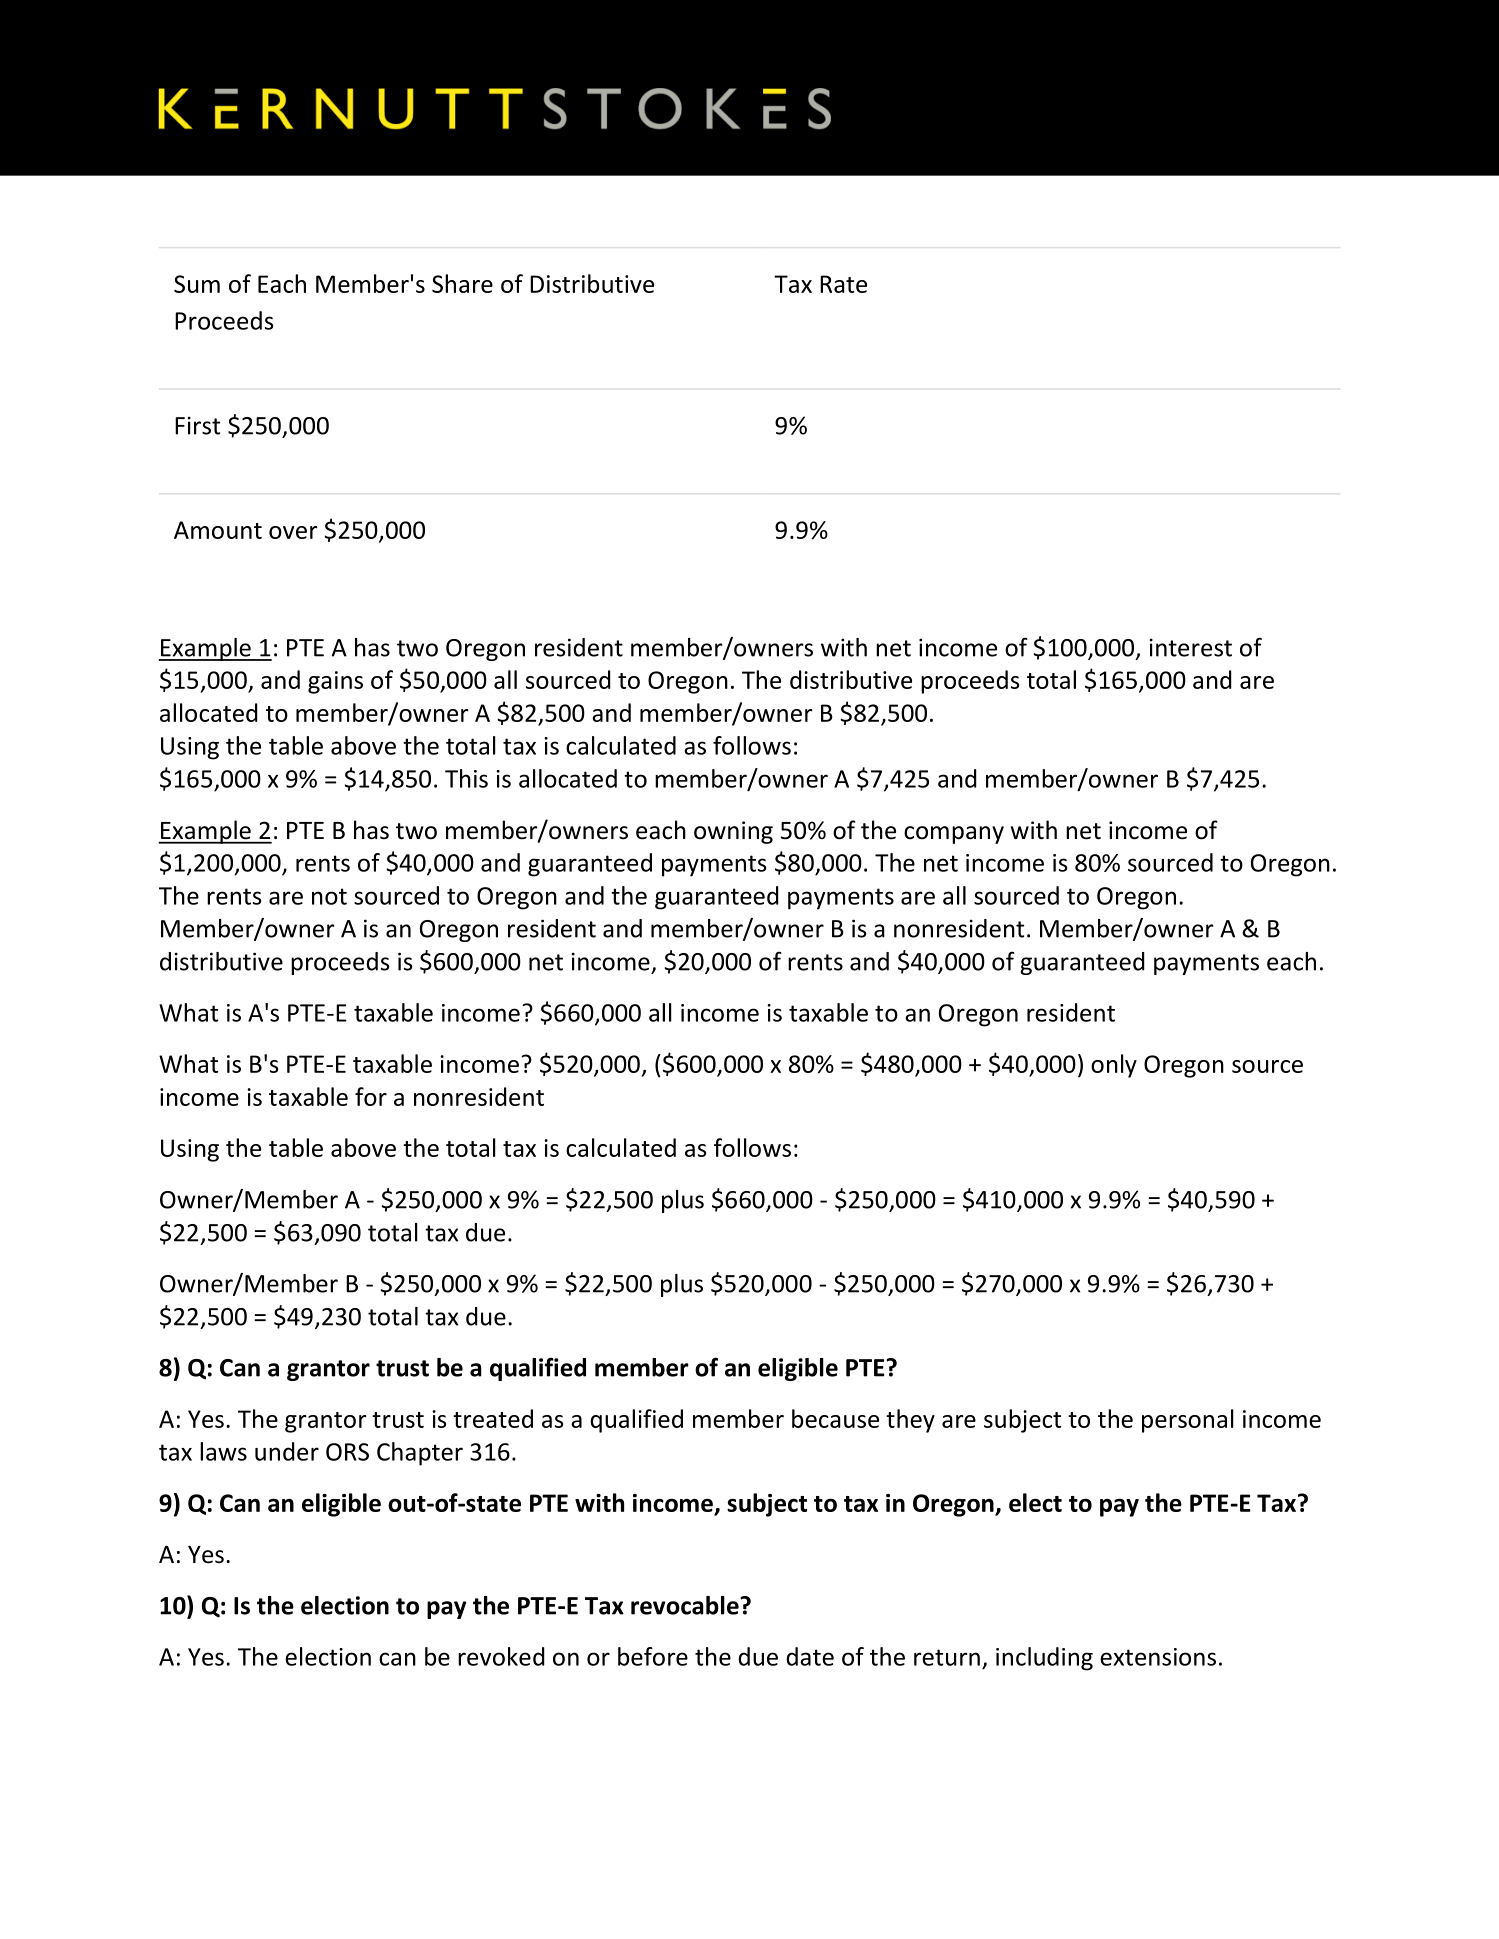  What do you see at coordinates (1114, 1066) in the document?
I see `only` at bounding box center [1114, 1066].
